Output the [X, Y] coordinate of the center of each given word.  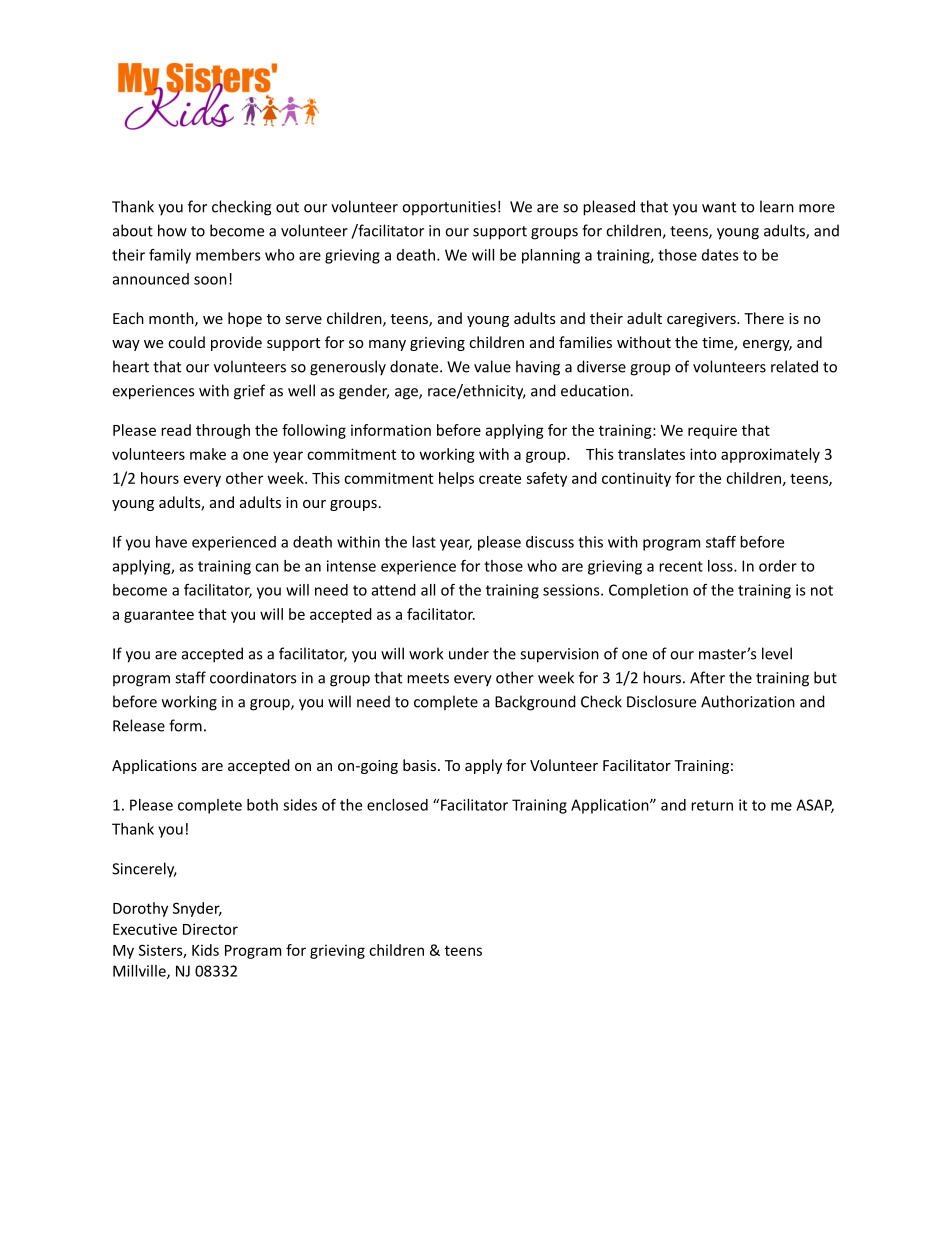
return [712, 805]
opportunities [449, 208]
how [172, 230]
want [719, 207]
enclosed [397, 805]
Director [210, 929]
